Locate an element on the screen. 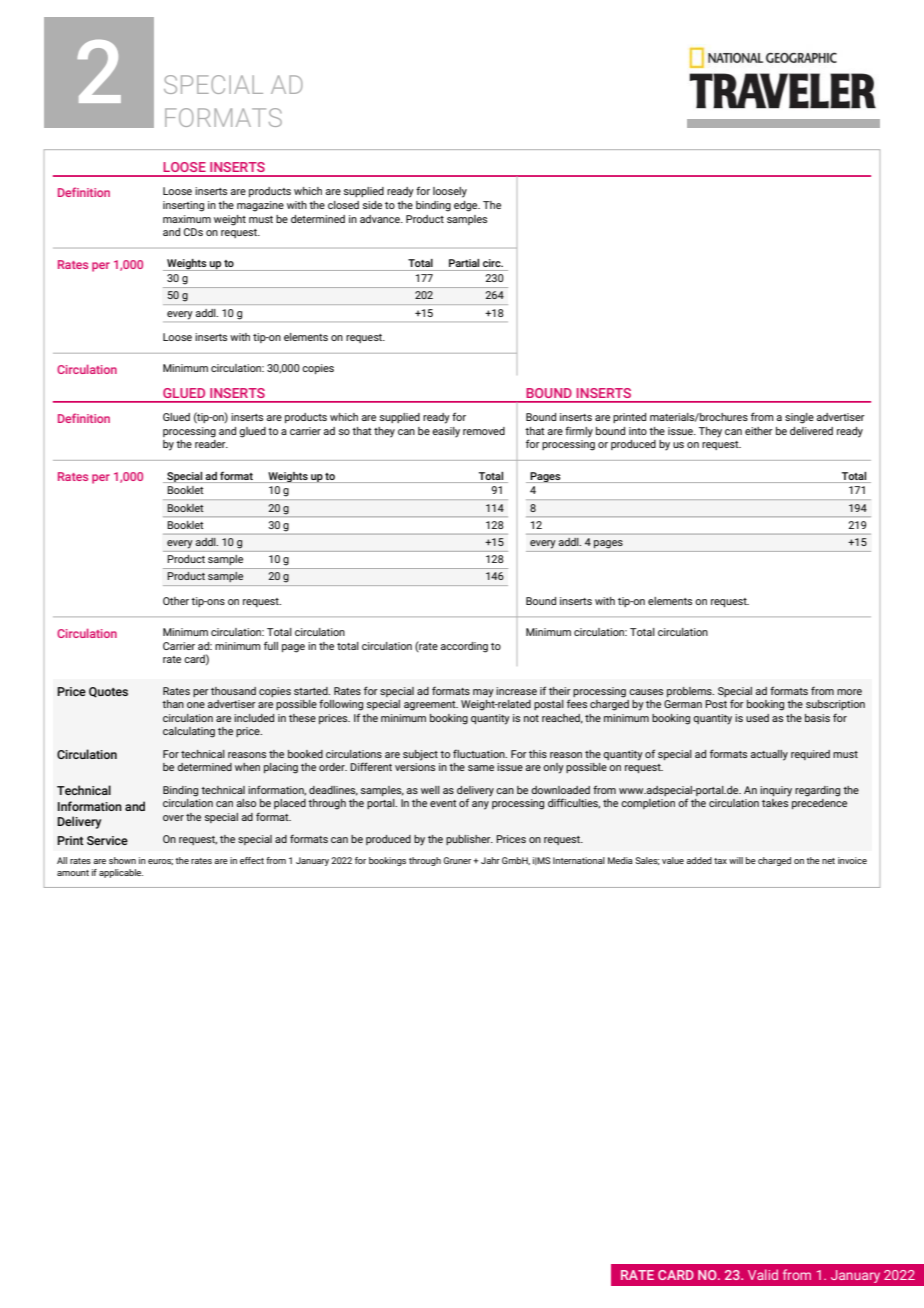  single is located at coordinates (799, 418).
